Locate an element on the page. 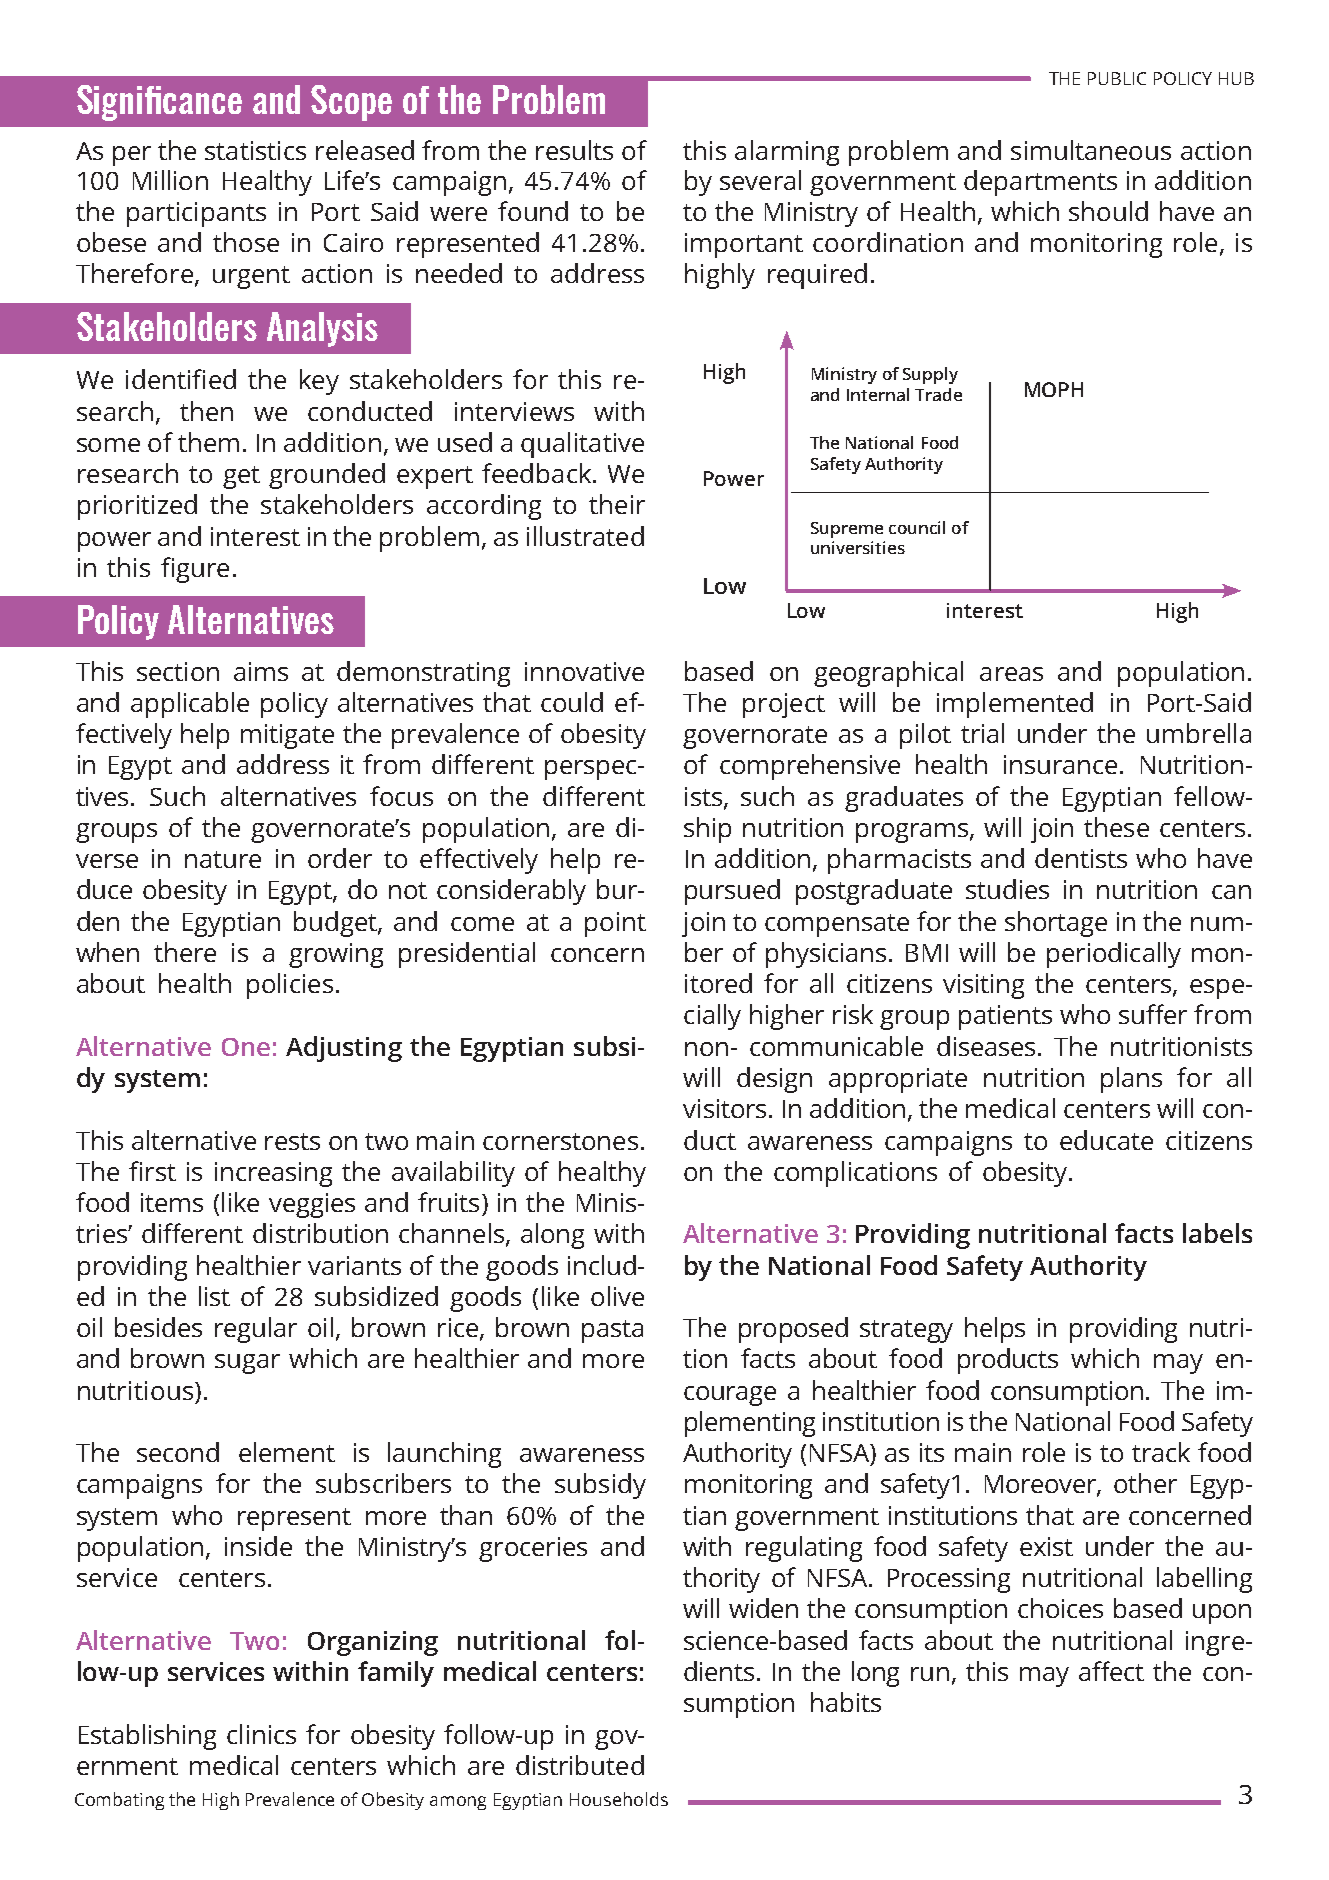  simultaneous is located at coordinates (1091, 150).
